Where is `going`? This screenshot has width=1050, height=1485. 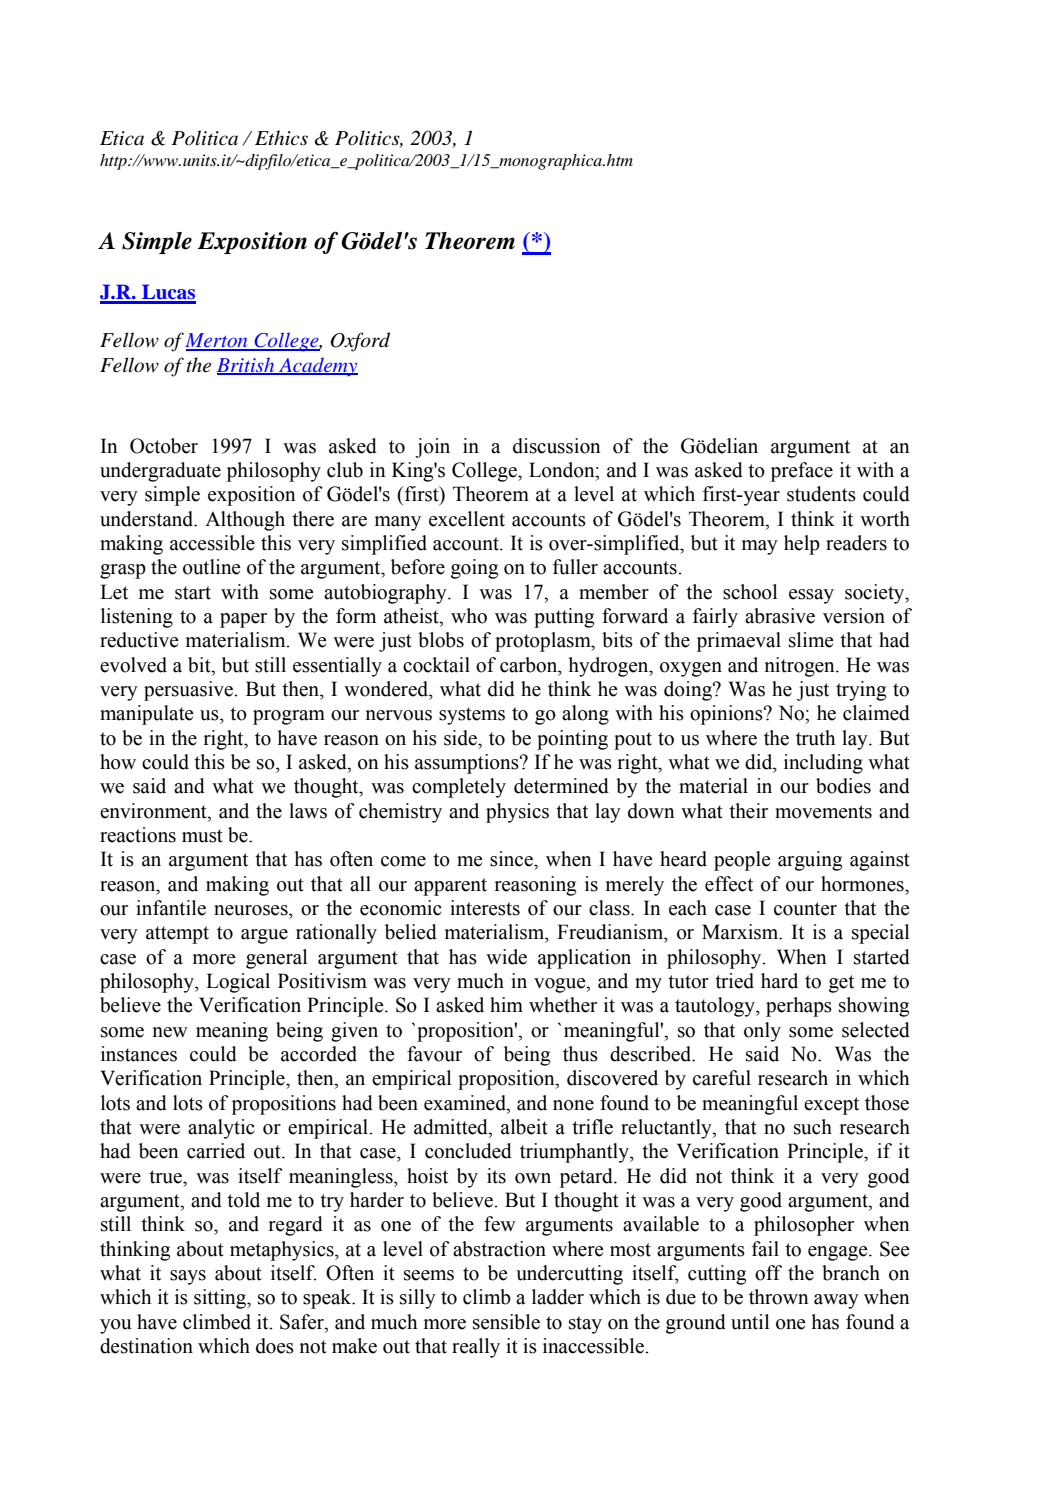 going is located at coordinates (474, 569).
